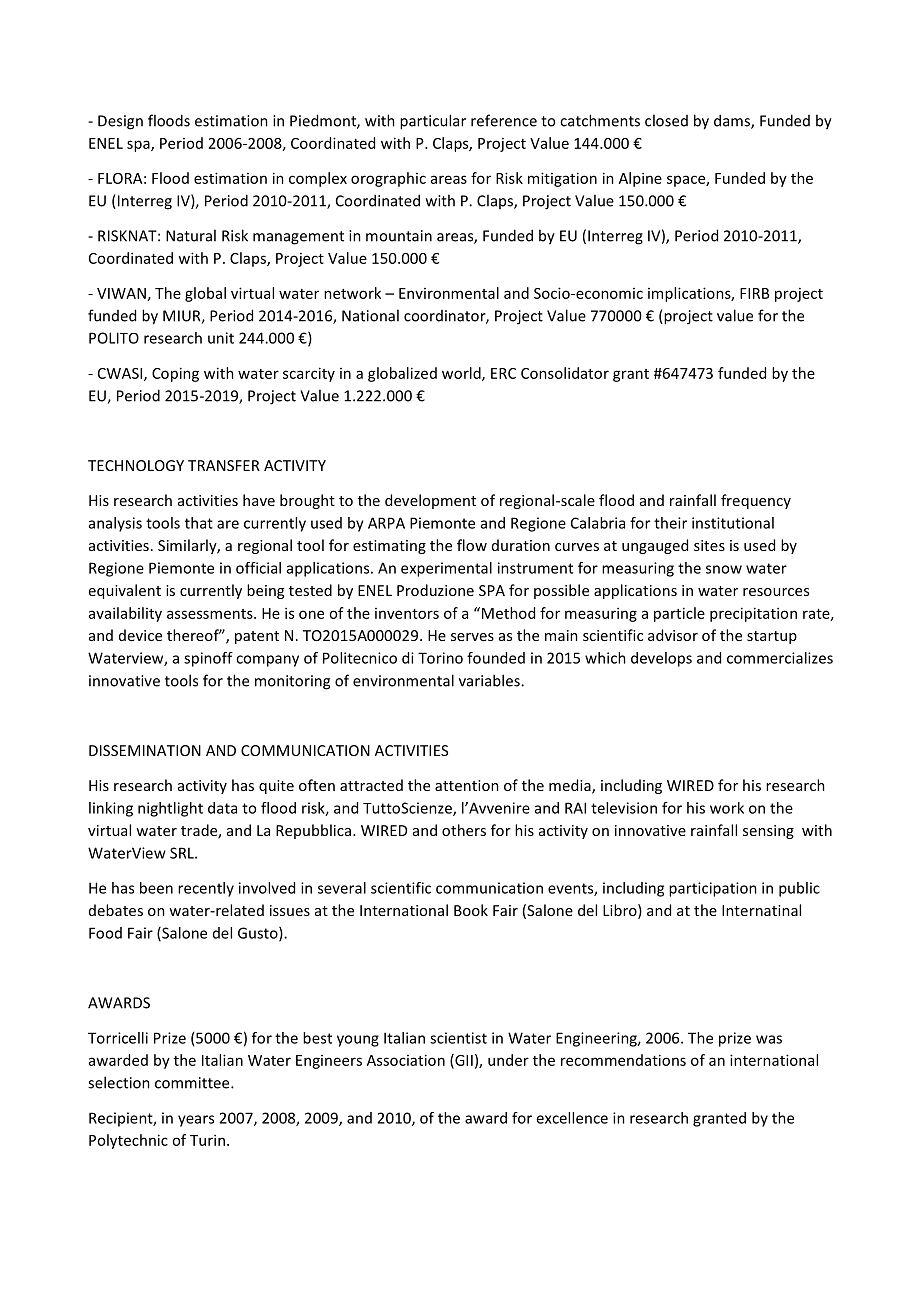 The width and height of the screenshot is (924, 1308). Describe the element at coordinates (565, 373) in the screenshot. I see `Consolidator` at that location.
